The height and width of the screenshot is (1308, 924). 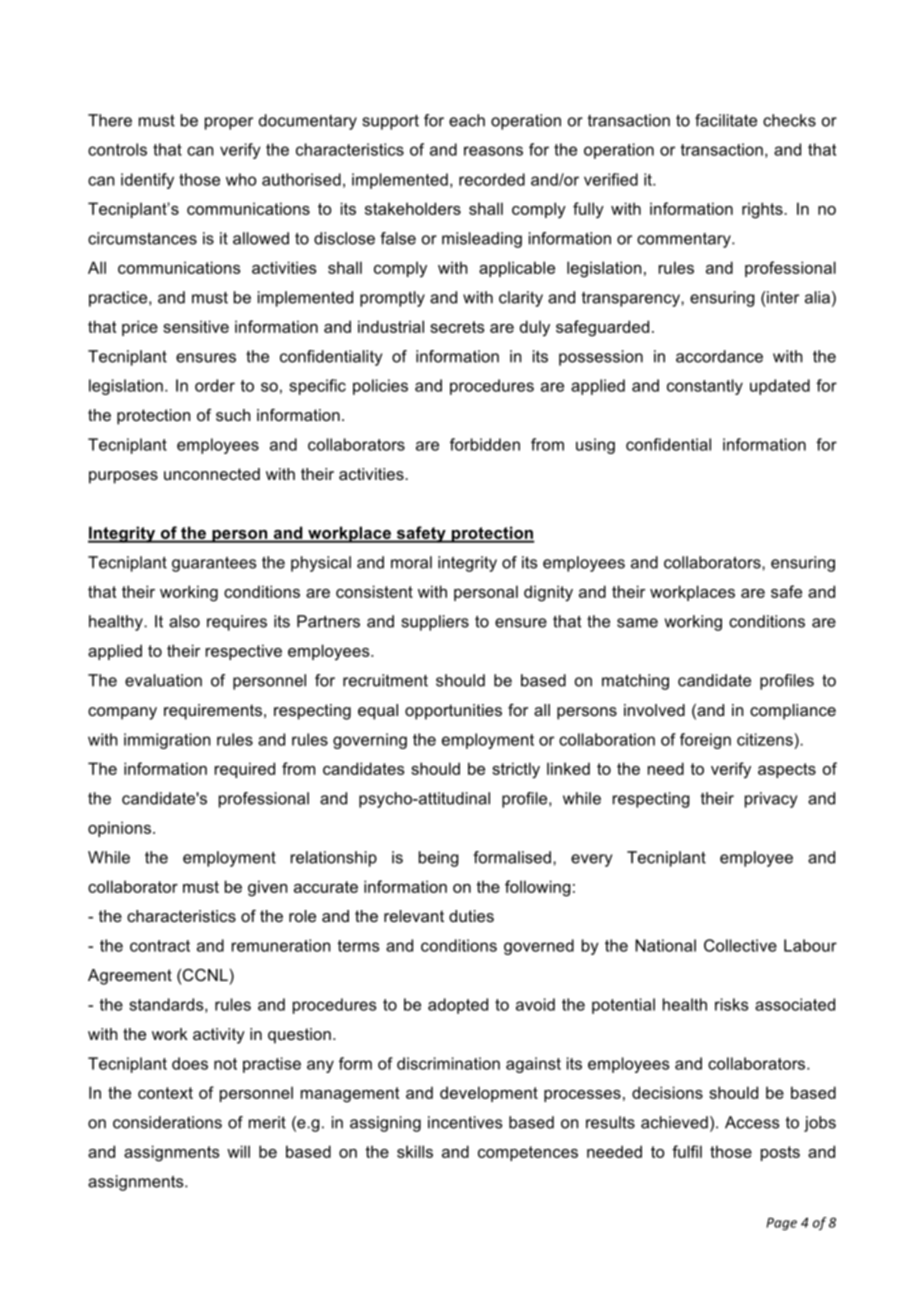 What do you see at coordinates (167, 1122) in the screenshot?
I see `considerations` at bounding box center [167, 1122].
